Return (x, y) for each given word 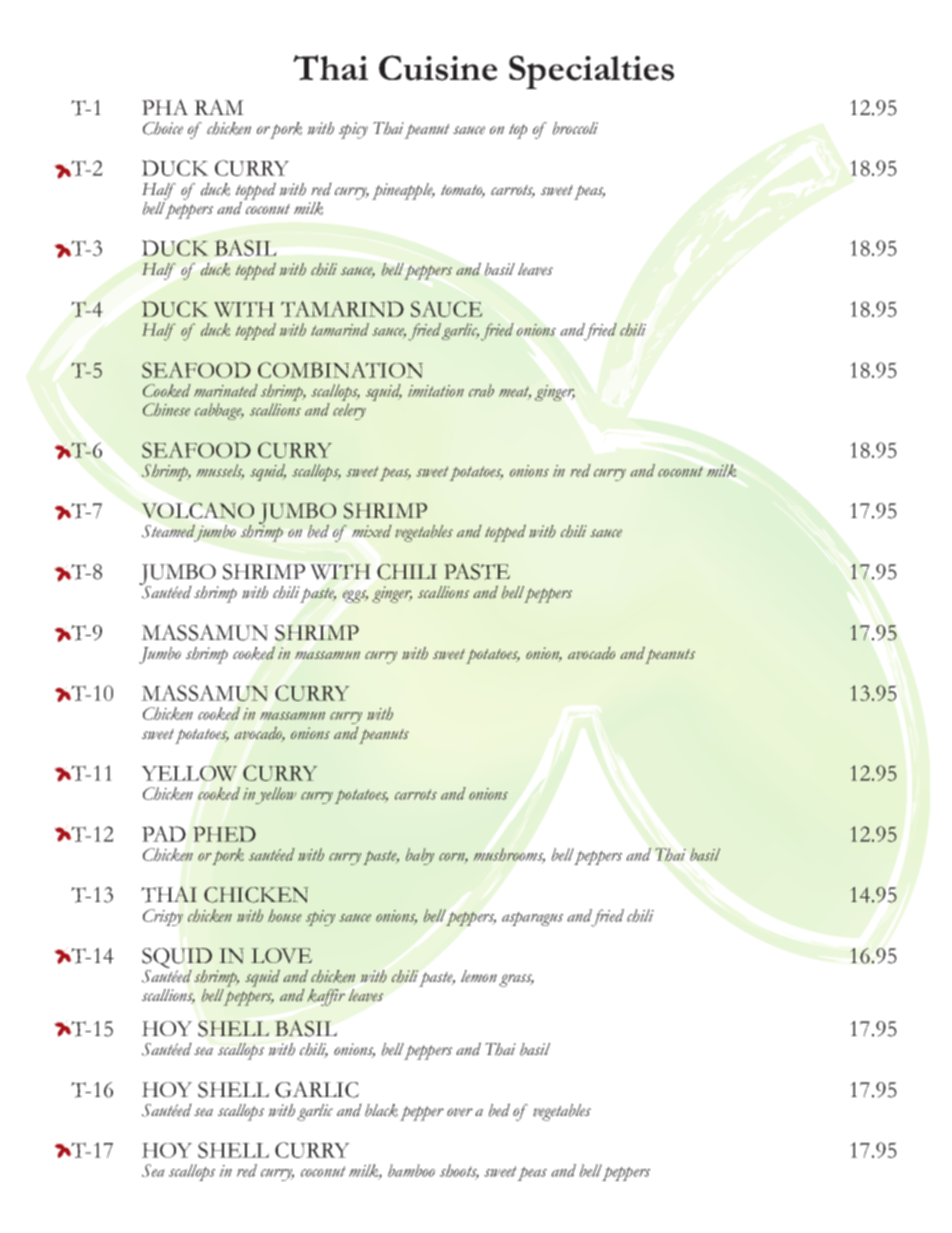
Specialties (591, 72)
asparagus (532, 919)
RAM (219, 107)
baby (420, 856)
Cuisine (438, 68)
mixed (372, 531)
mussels (220, 471)
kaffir (326, 997)
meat (515, 392)
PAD (164, 834)
